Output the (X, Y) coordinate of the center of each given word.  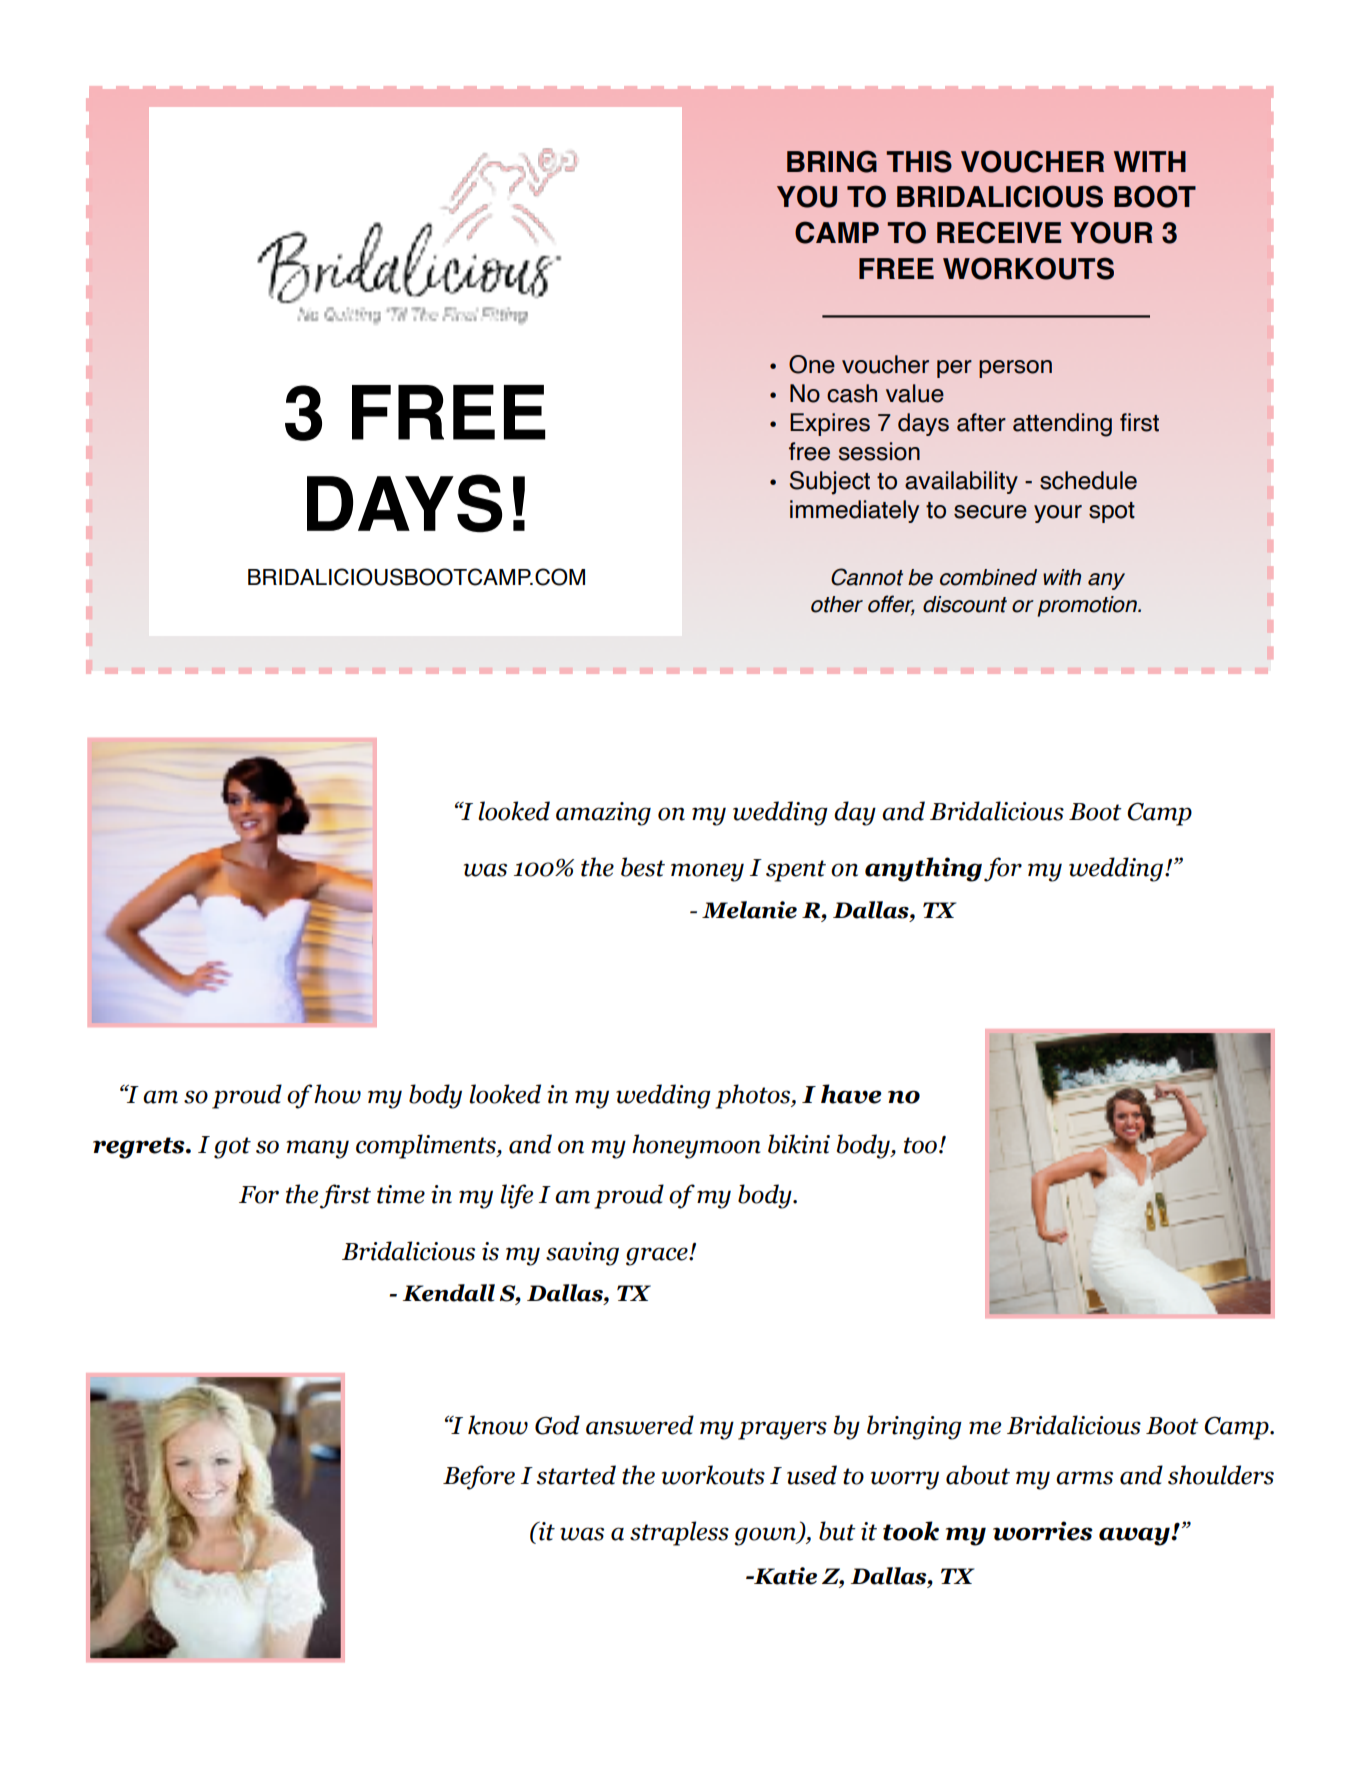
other (837, 604)
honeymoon (696, 1146)
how (337, 1094)
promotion (1088, 606)
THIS (919, 161)
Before (479, 1477)
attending (1062, 425)
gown (766, 1536)
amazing (603, 814)
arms (1084, 1478)
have (851, 1094)
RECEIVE (999, 232)
